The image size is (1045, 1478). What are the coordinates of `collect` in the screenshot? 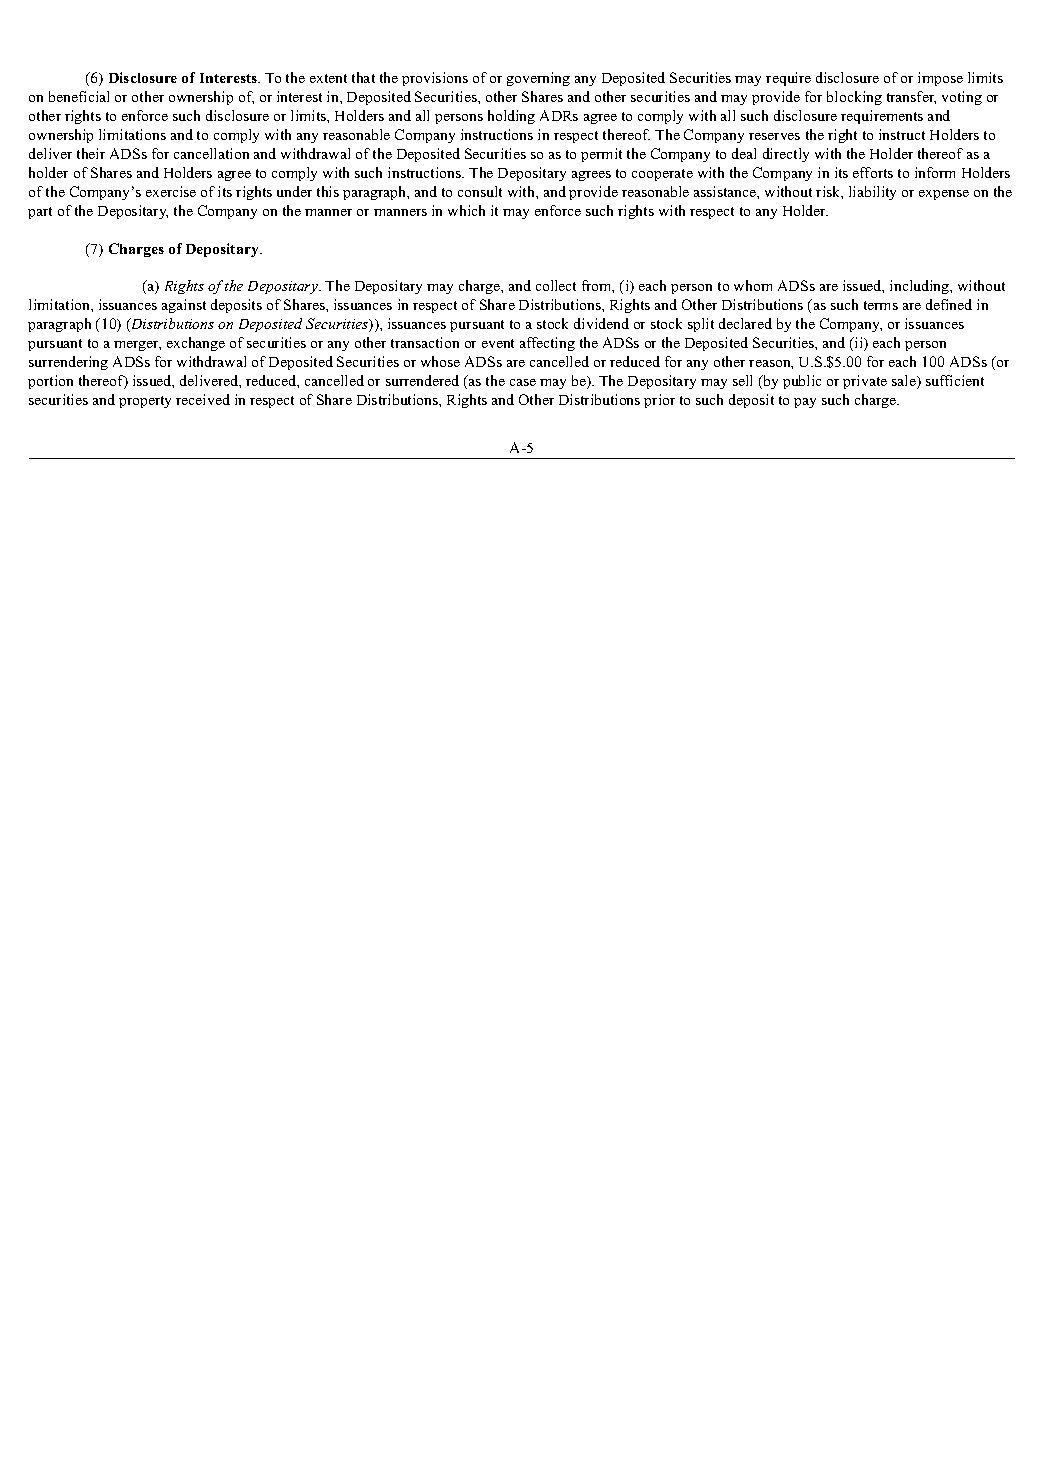 It's located at (556, 285).
